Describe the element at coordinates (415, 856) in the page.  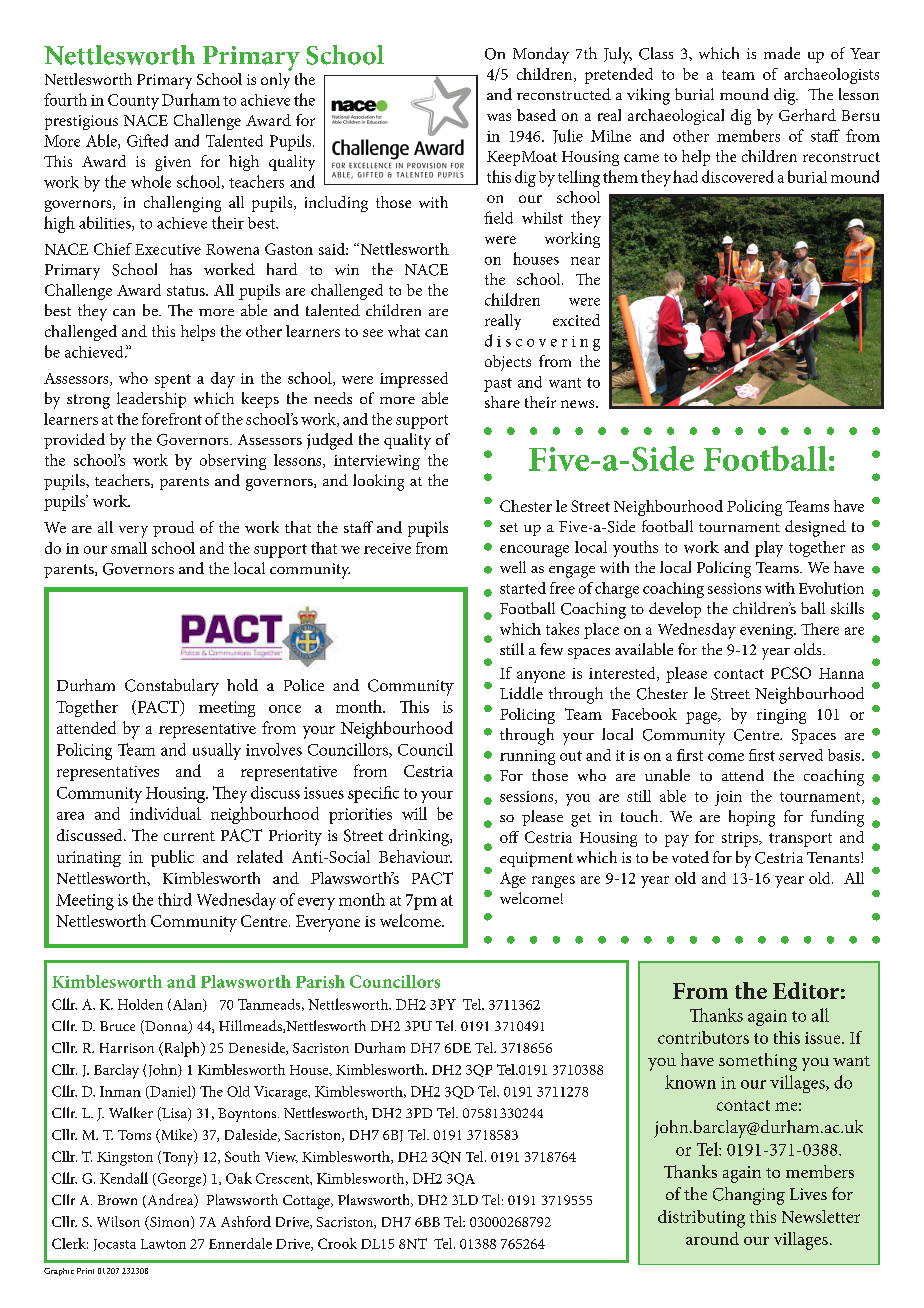
I see `Behaviour` at that location.
